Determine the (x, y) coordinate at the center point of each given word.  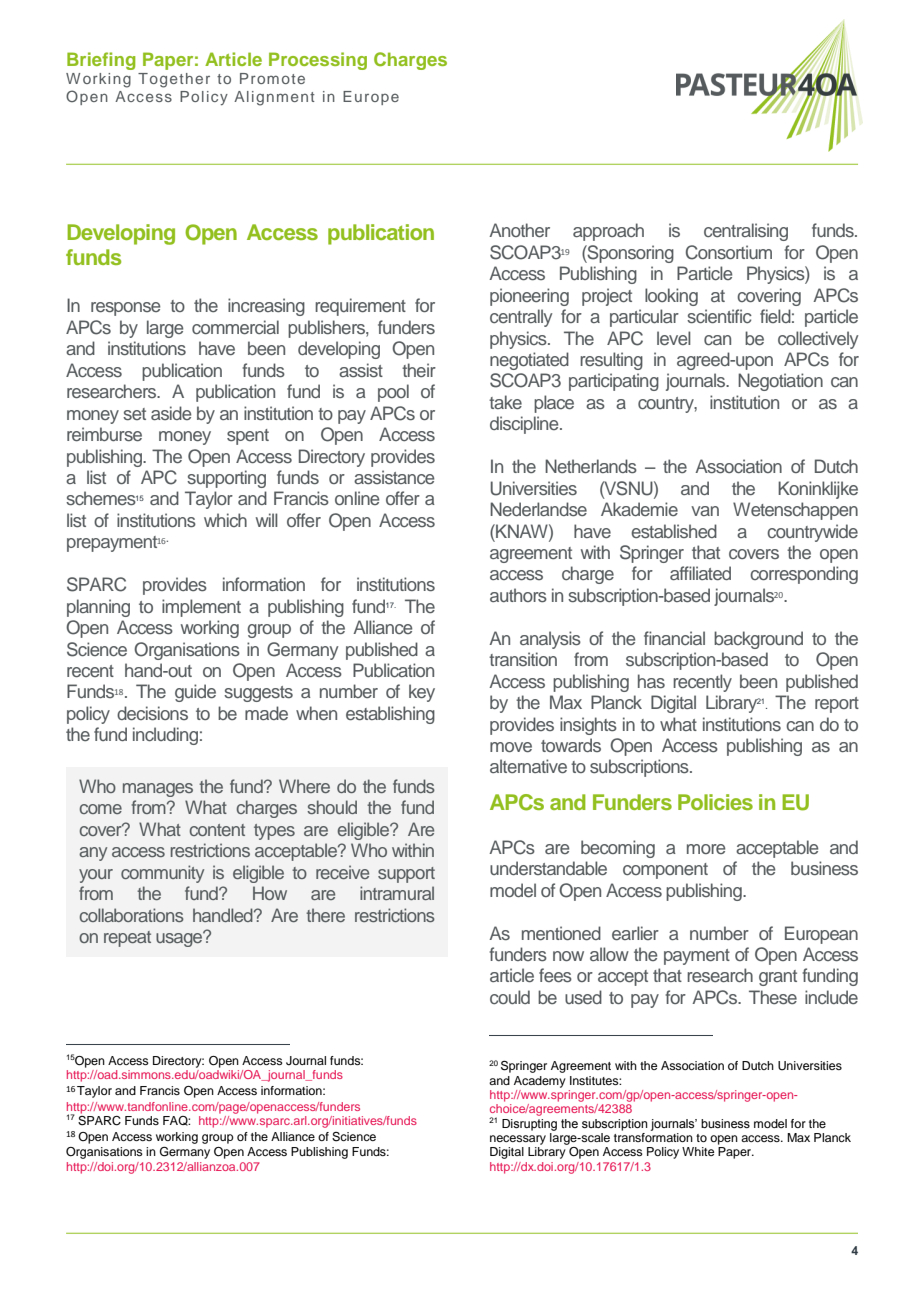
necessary (518, 1140)
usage (180, 939)
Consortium (729, 252)
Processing (318, 61)
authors (518, 595)
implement (201, 608)
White (698, 1151)
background (758, 640)
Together (174, 80)
